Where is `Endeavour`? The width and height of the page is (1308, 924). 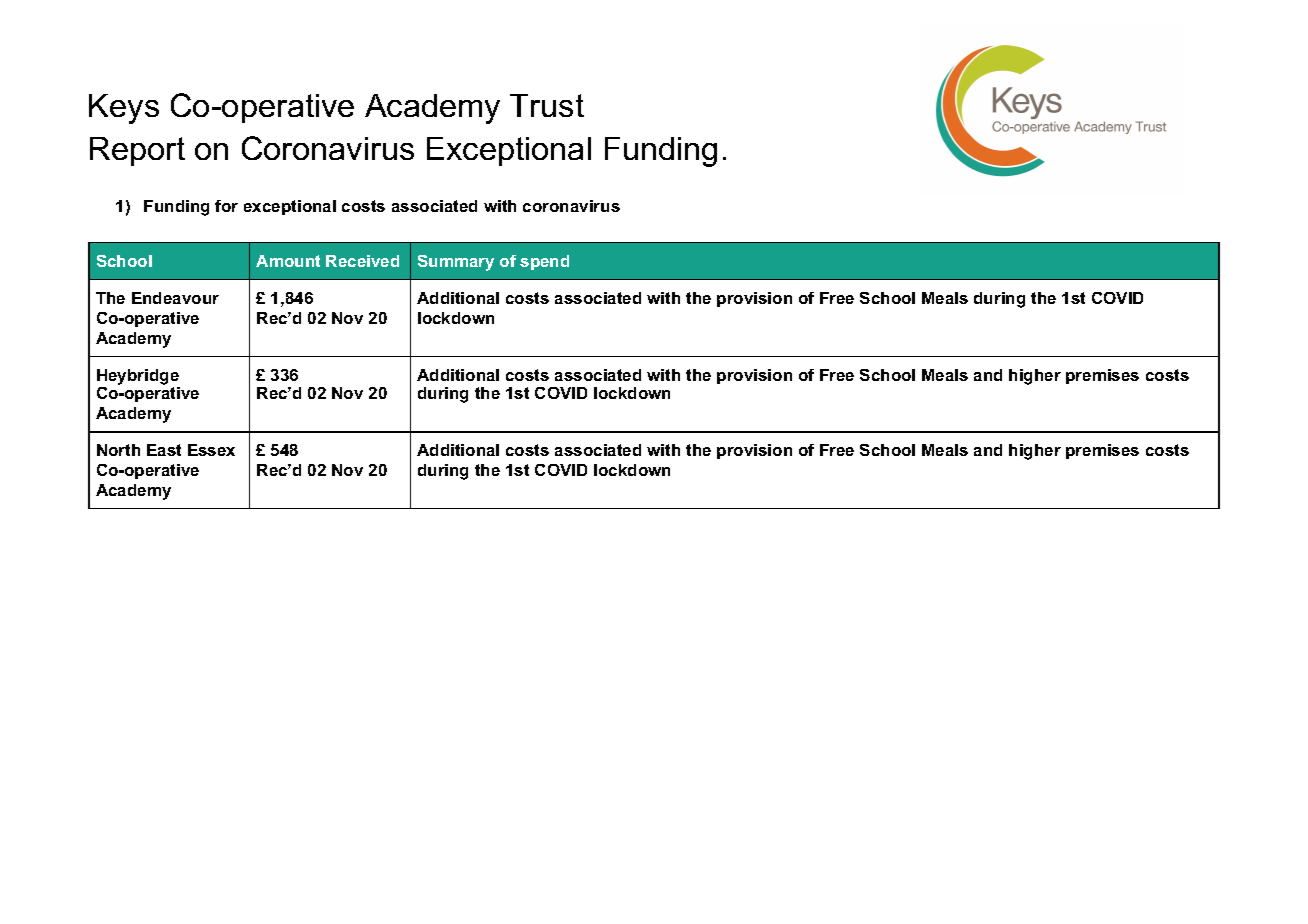
Endeavour is located at coordinates (175, 298).
